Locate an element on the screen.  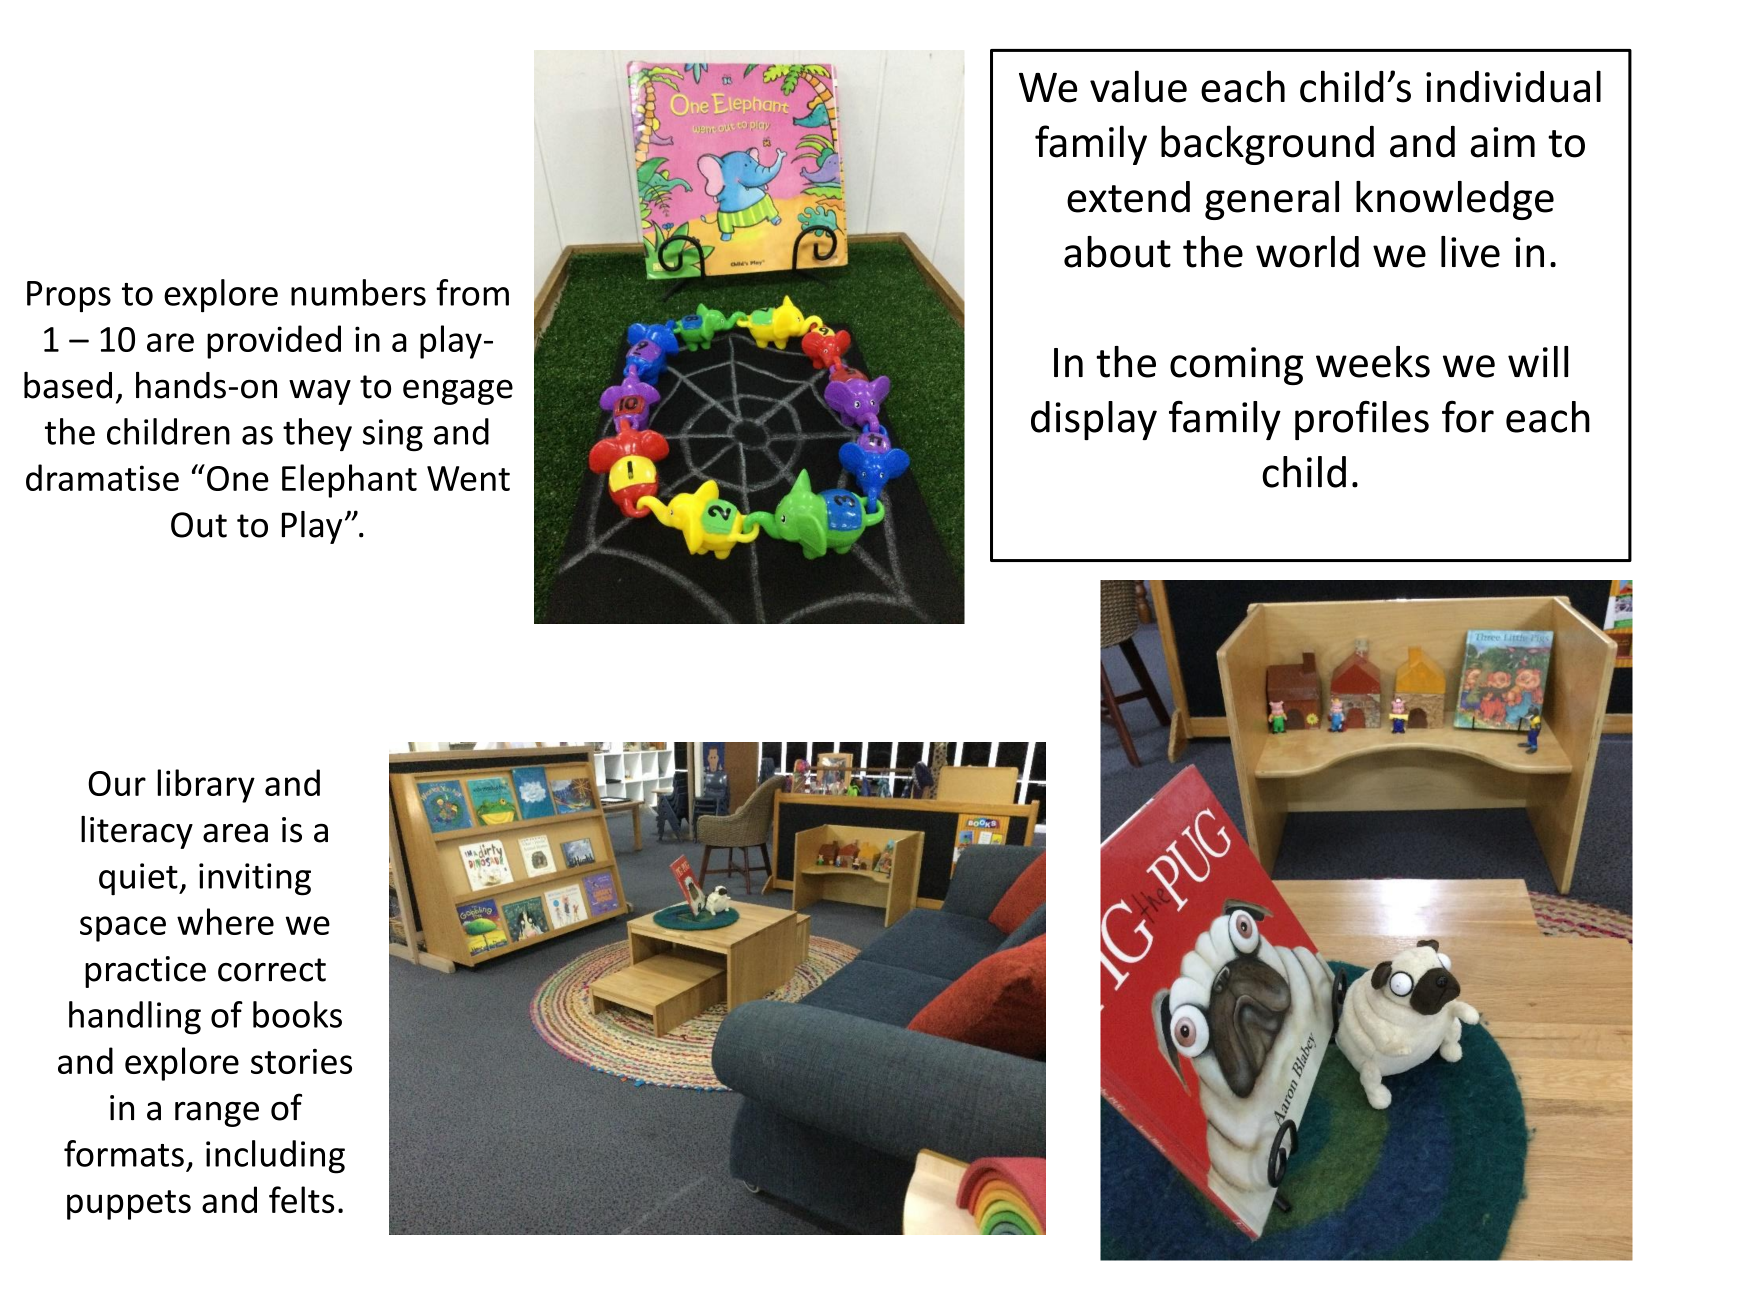
stories is located at coordinates (301, 1061).
